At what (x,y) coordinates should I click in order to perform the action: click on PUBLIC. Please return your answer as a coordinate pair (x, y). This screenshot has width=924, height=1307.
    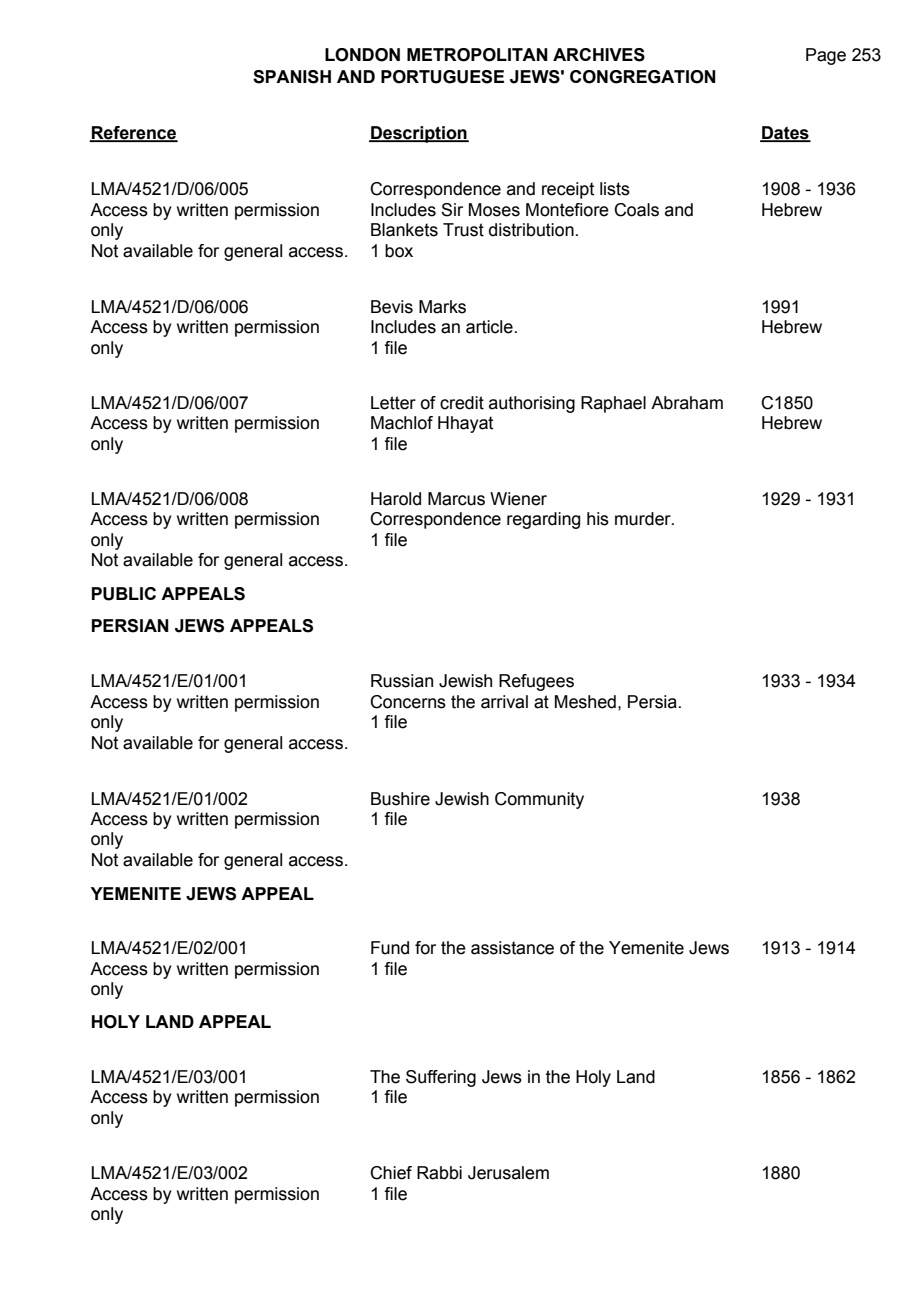
    Looking at the image, I should click on (124, 594).
